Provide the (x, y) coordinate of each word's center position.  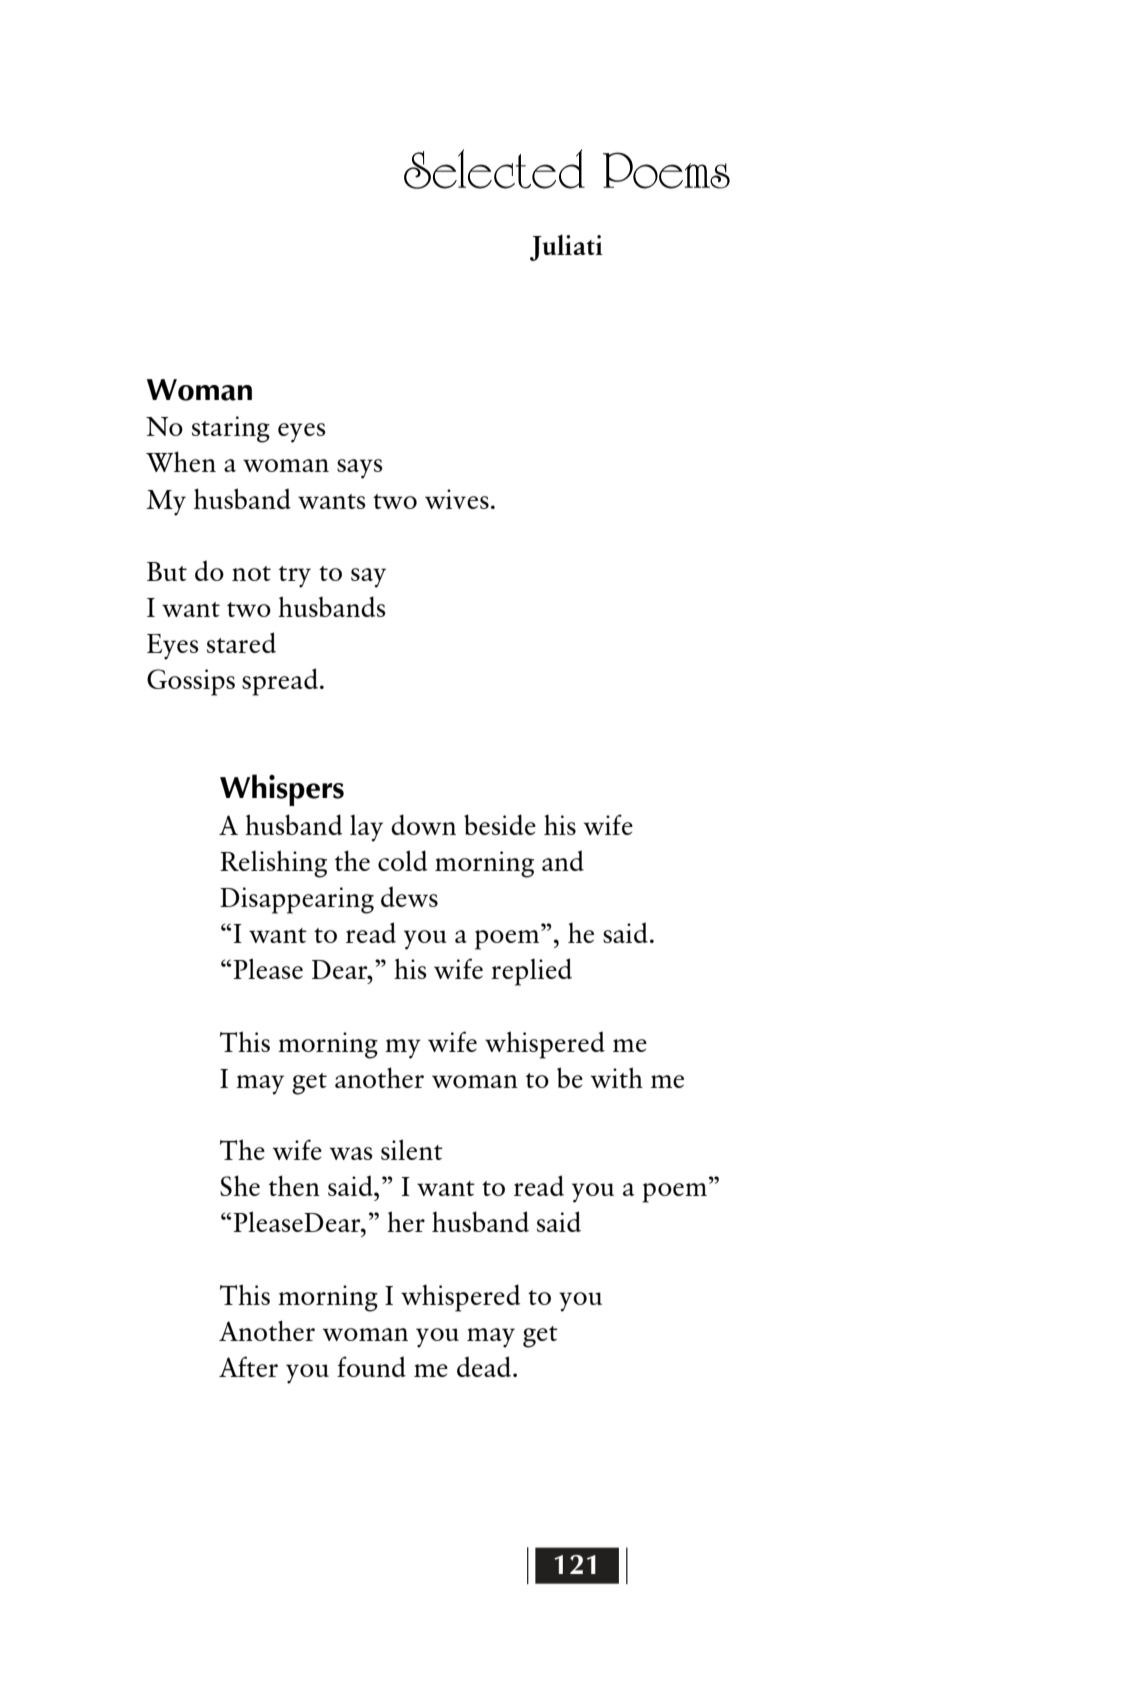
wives (457, 499)
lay (366, 828)
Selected (494, 169)
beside (500, 824)
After (248, 1366)
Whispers (282, 790)
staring (231, 429)
